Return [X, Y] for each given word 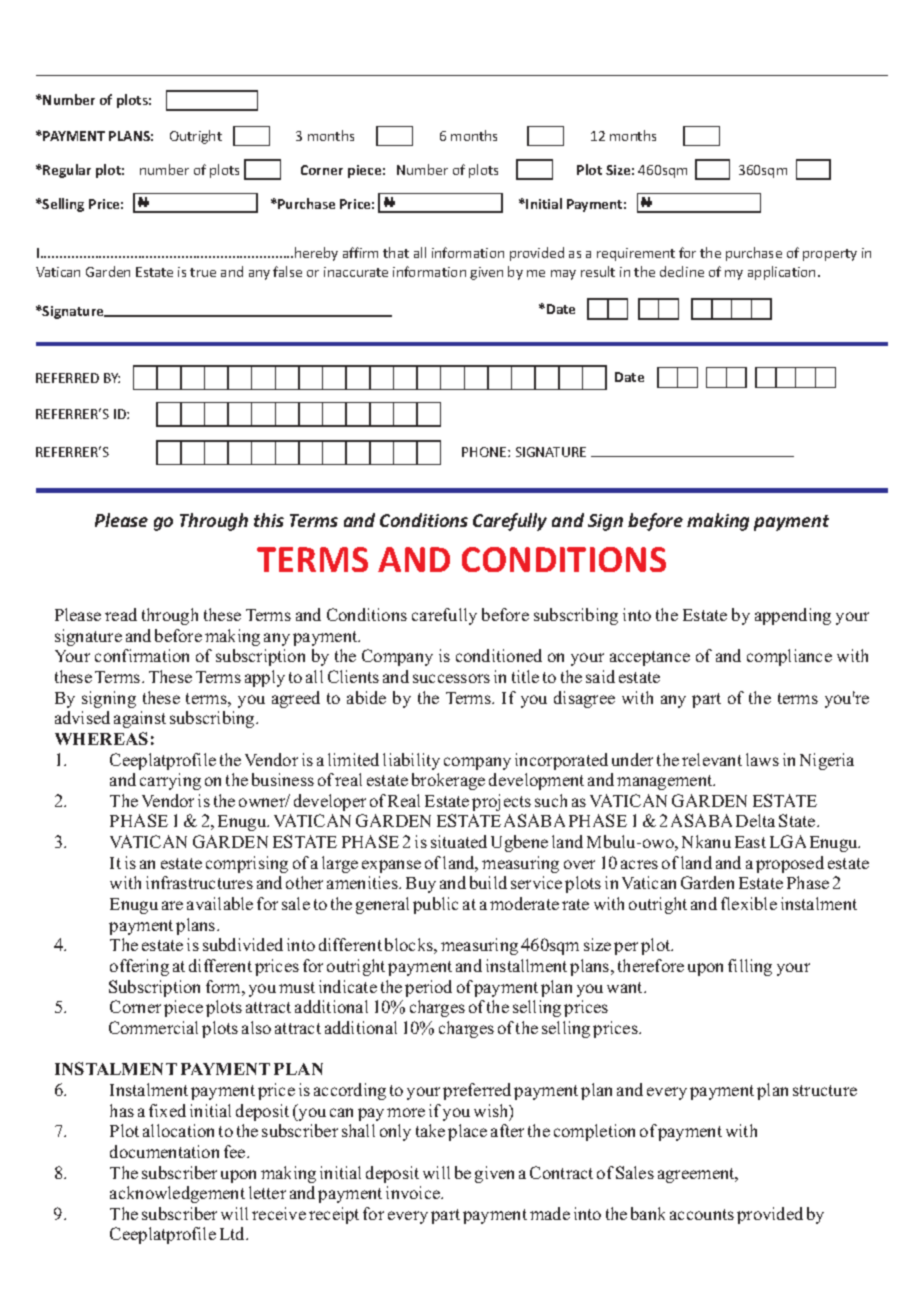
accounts [702, 1214]
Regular [67, 171]
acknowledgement [177, 1194]
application [781, 273]
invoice [414, 1192]
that [396, 252]
